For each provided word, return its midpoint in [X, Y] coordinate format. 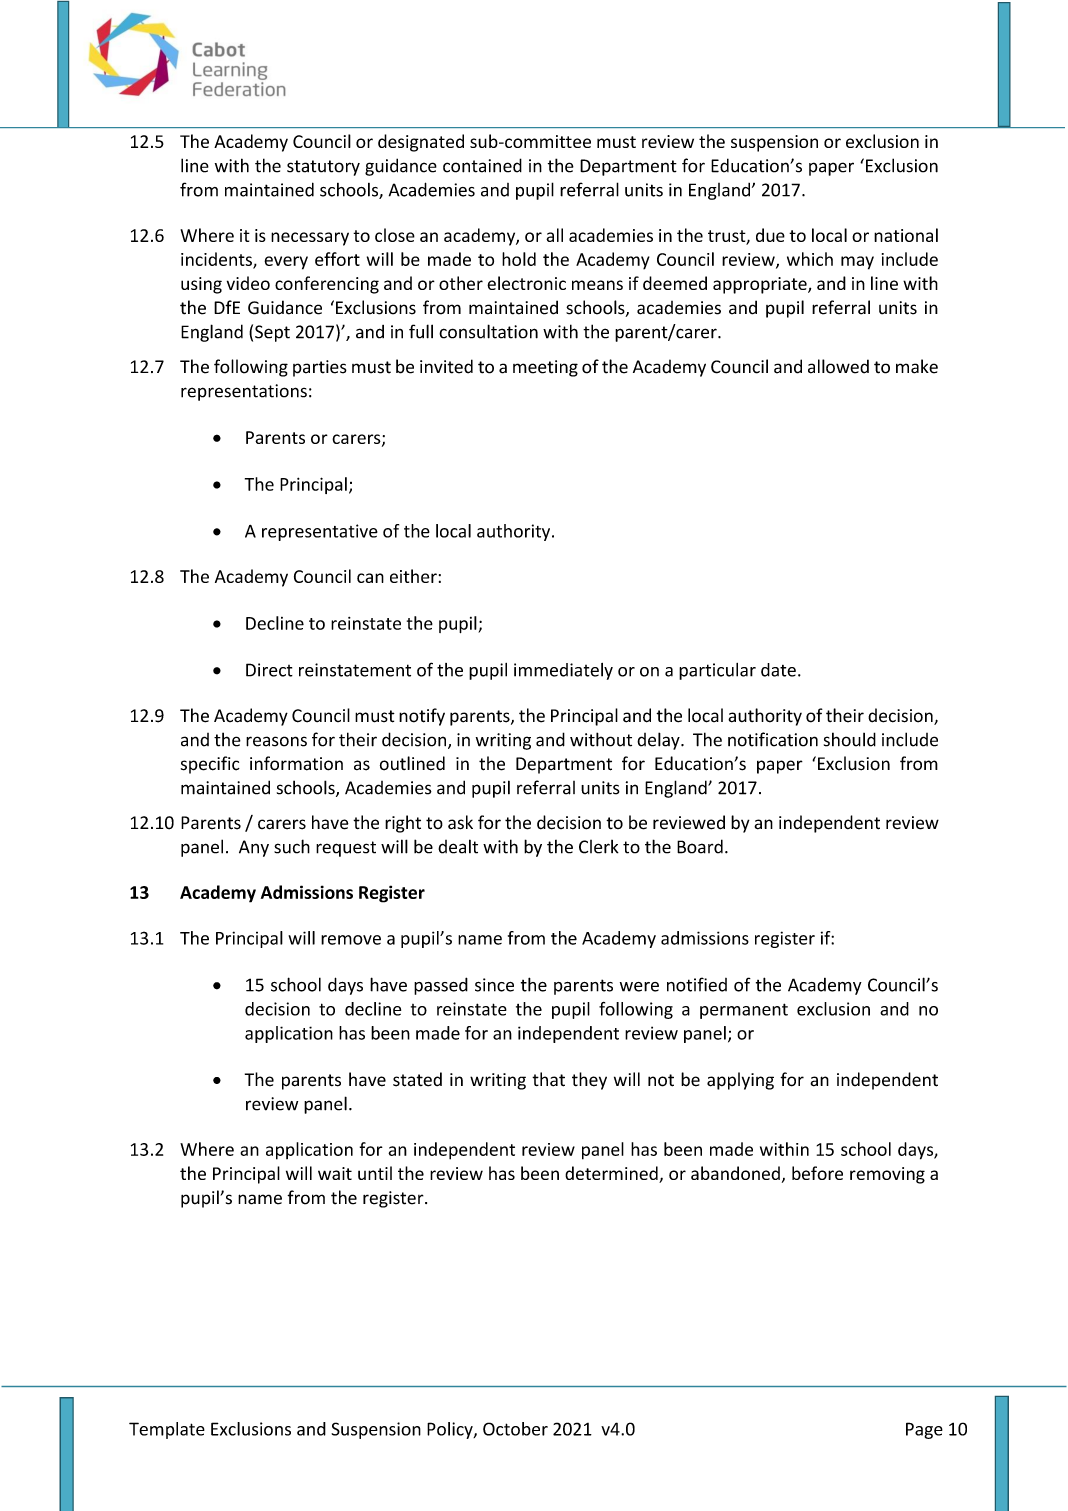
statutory [323, 168]
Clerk [599, 847]
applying [740, 1081]
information [296, 763]
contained [482, 165]
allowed [838, 366]
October [515, 1429]
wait [335, 1173]
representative [320, 532]
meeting [545, 368]
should [850, 739]
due [770, 235]
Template [167, 1430]
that [548, 1079]
